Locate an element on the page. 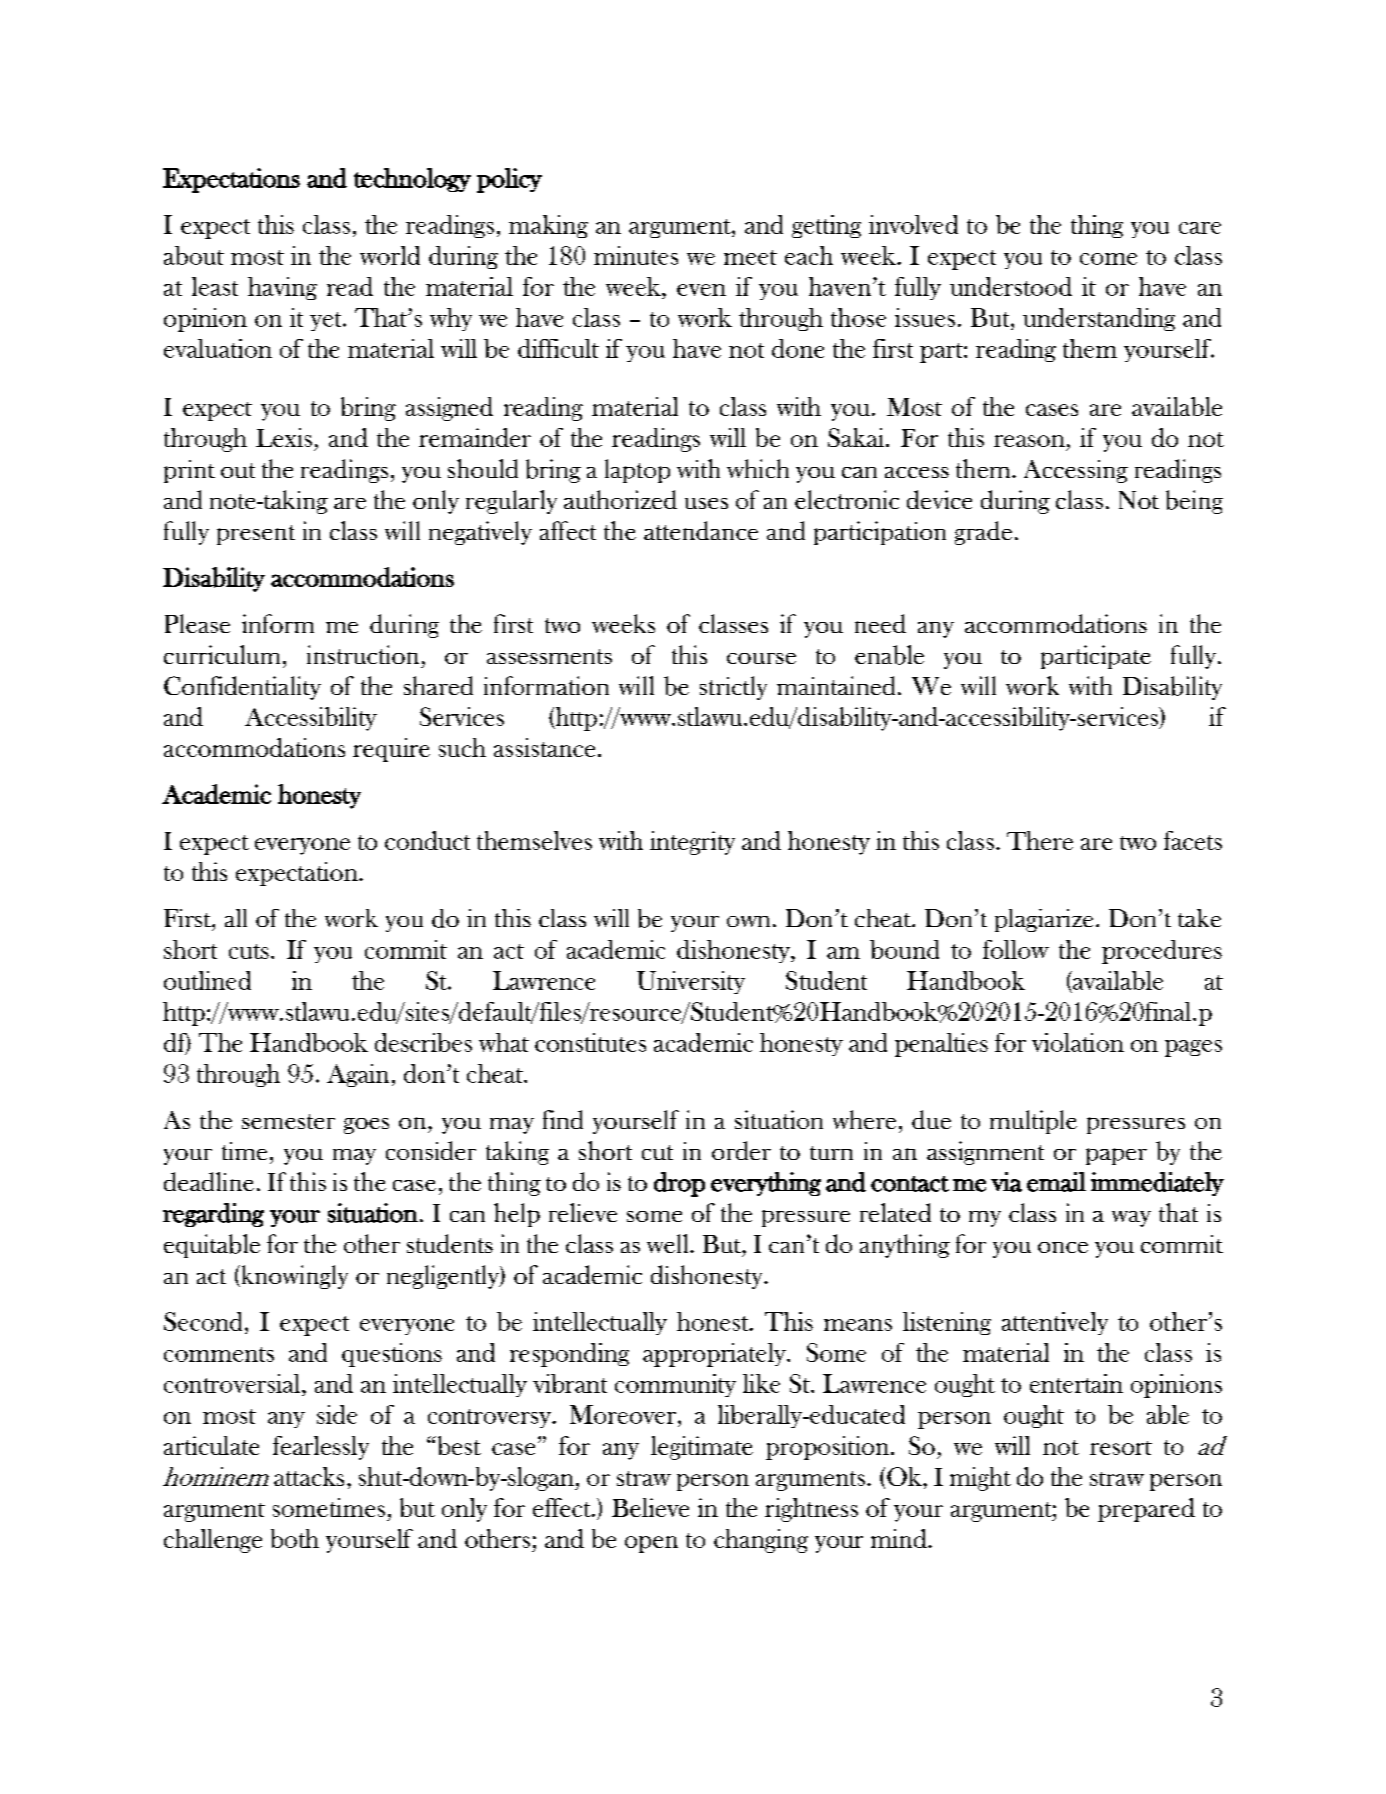 The width and height of the document is (1386, 1794). course is located at coordinates (761, 658).
